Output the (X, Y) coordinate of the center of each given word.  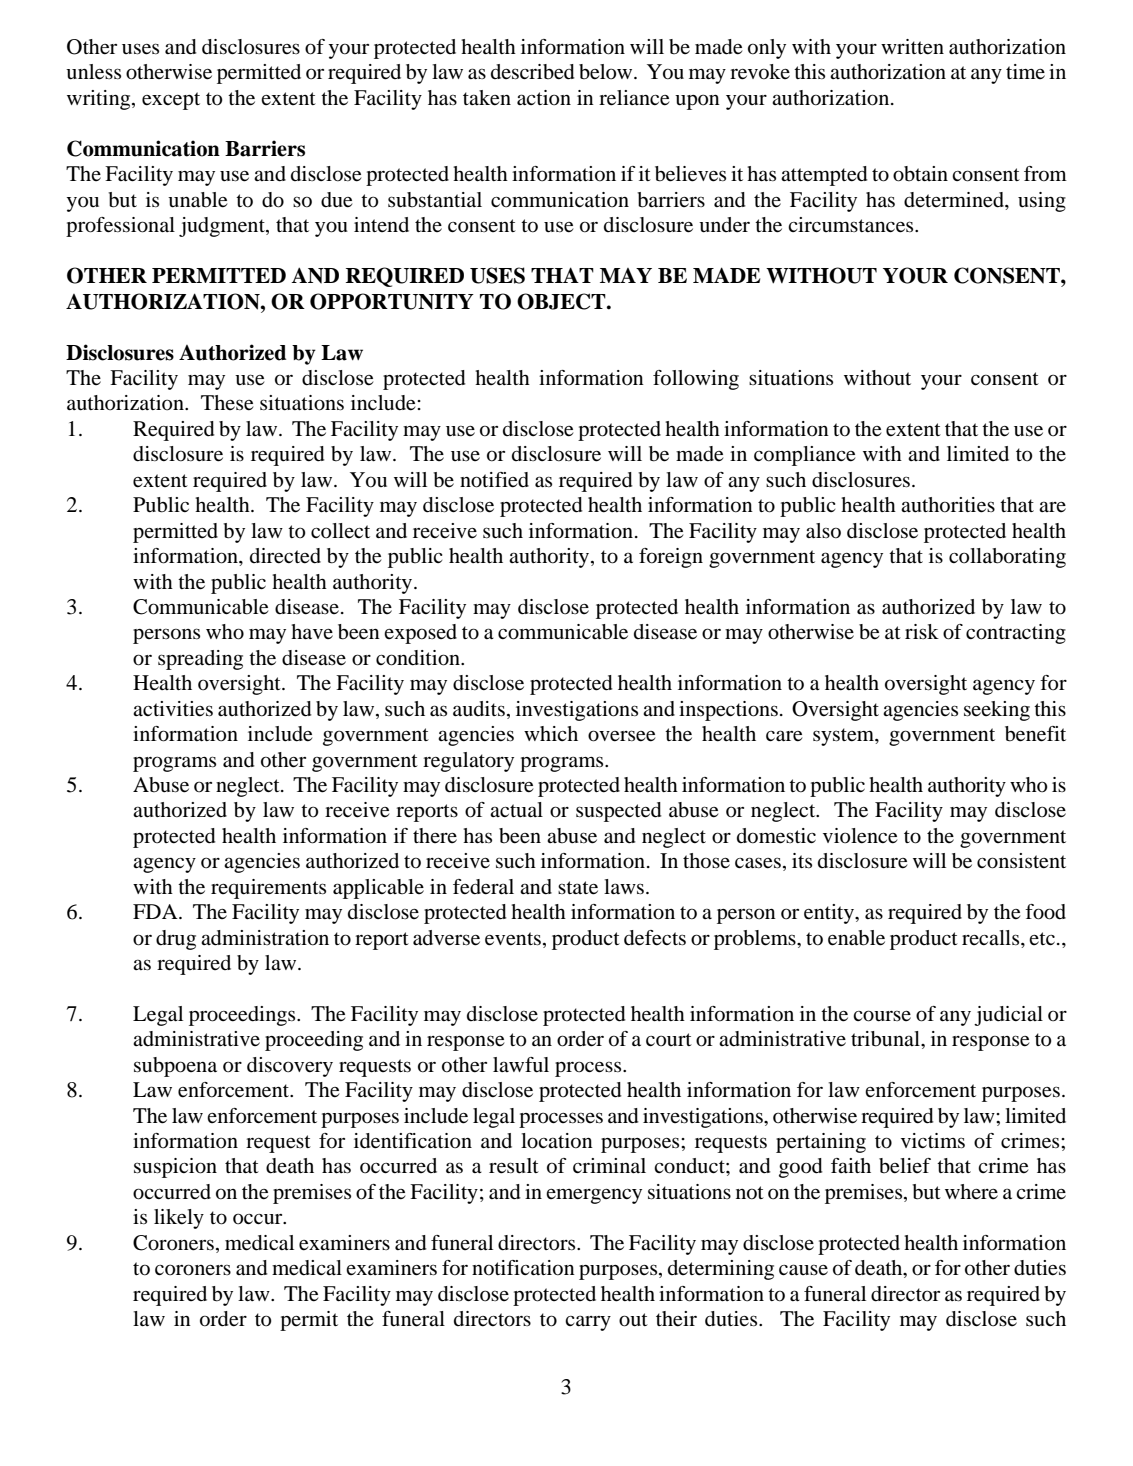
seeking (997, 711)
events (513, 939)
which (551, 733)
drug (176, 940)
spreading (200, 660)
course (882, 1016)
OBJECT (562, 301)
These (227, 403)
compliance (804, 456)
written (912, 47)
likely (179, 1219)
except (171, 101)
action (544, 98)
